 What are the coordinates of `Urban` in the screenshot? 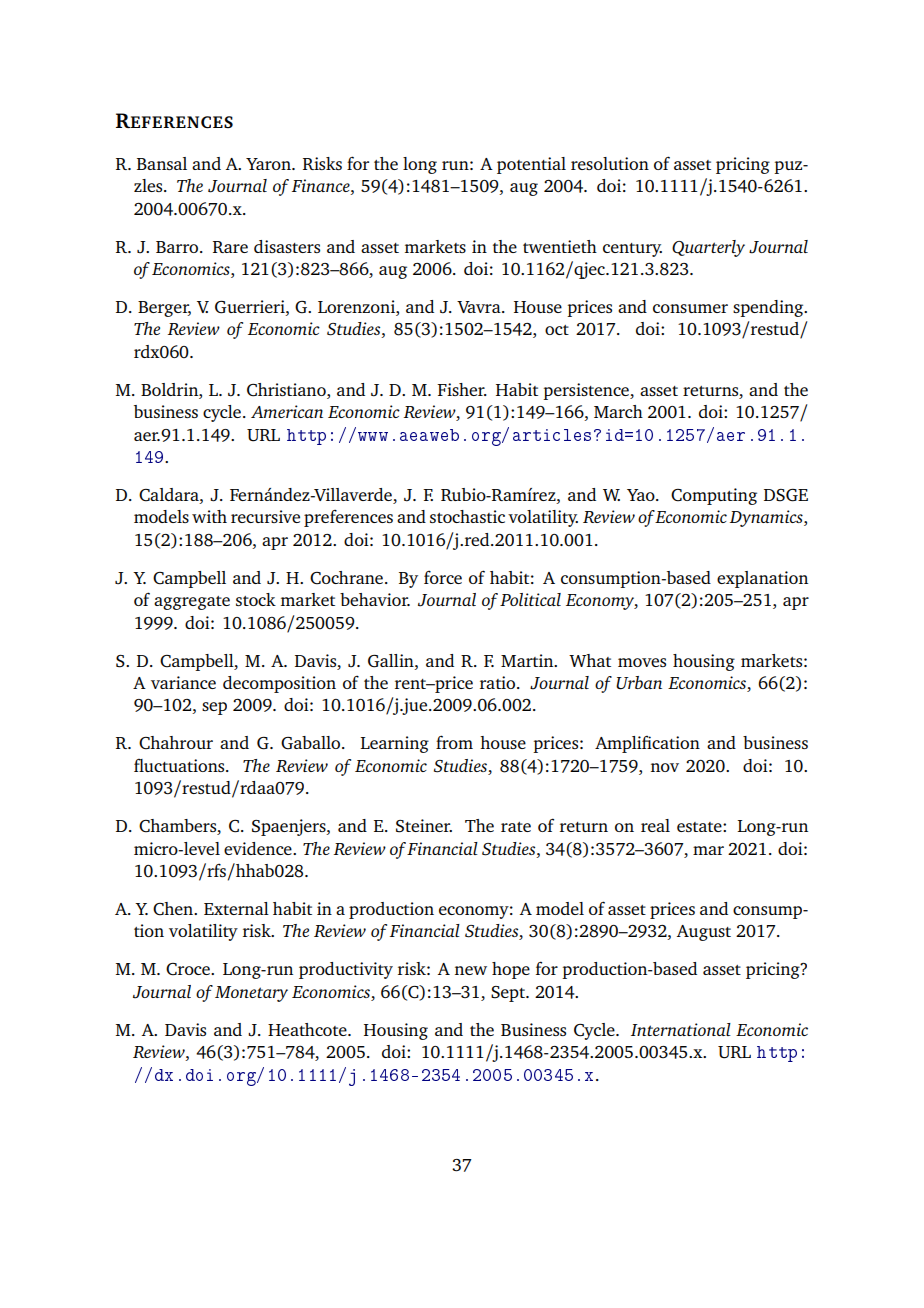 It's located at (639, 683).
